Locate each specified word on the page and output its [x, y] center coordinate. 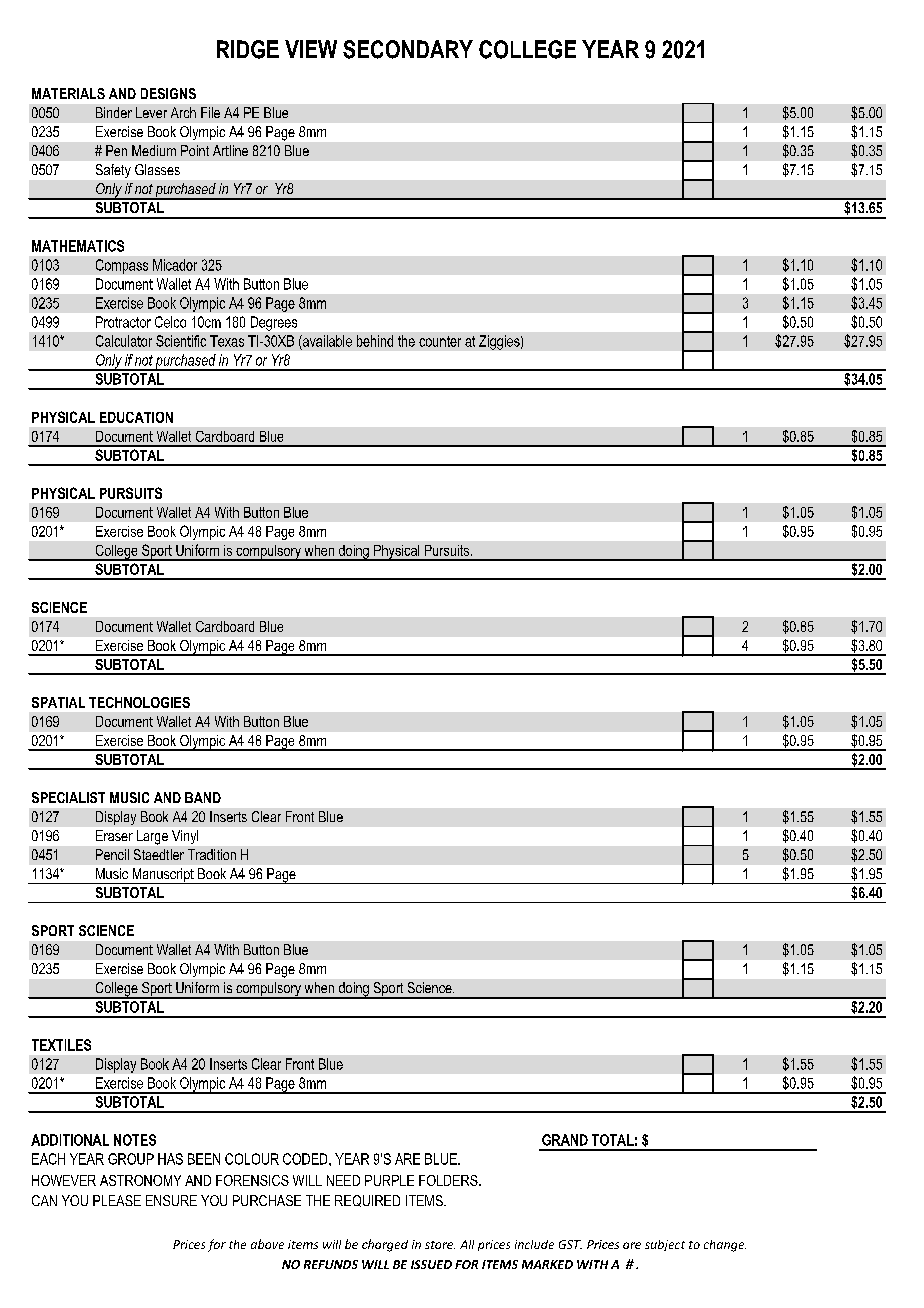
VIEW [311, 49]
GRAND [565, 1140]
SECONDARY [408, 49]
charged [385, 1245]
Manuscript [163, 876]
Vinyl [185, 837]
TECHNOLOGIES [139, 702]
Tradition [212, 854]
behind [375, 341]
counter [440, 341]
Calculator [124, 341]
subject [665, 1245]
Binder [114, 112]
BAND [203, 797]
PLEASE [117, 1200]
